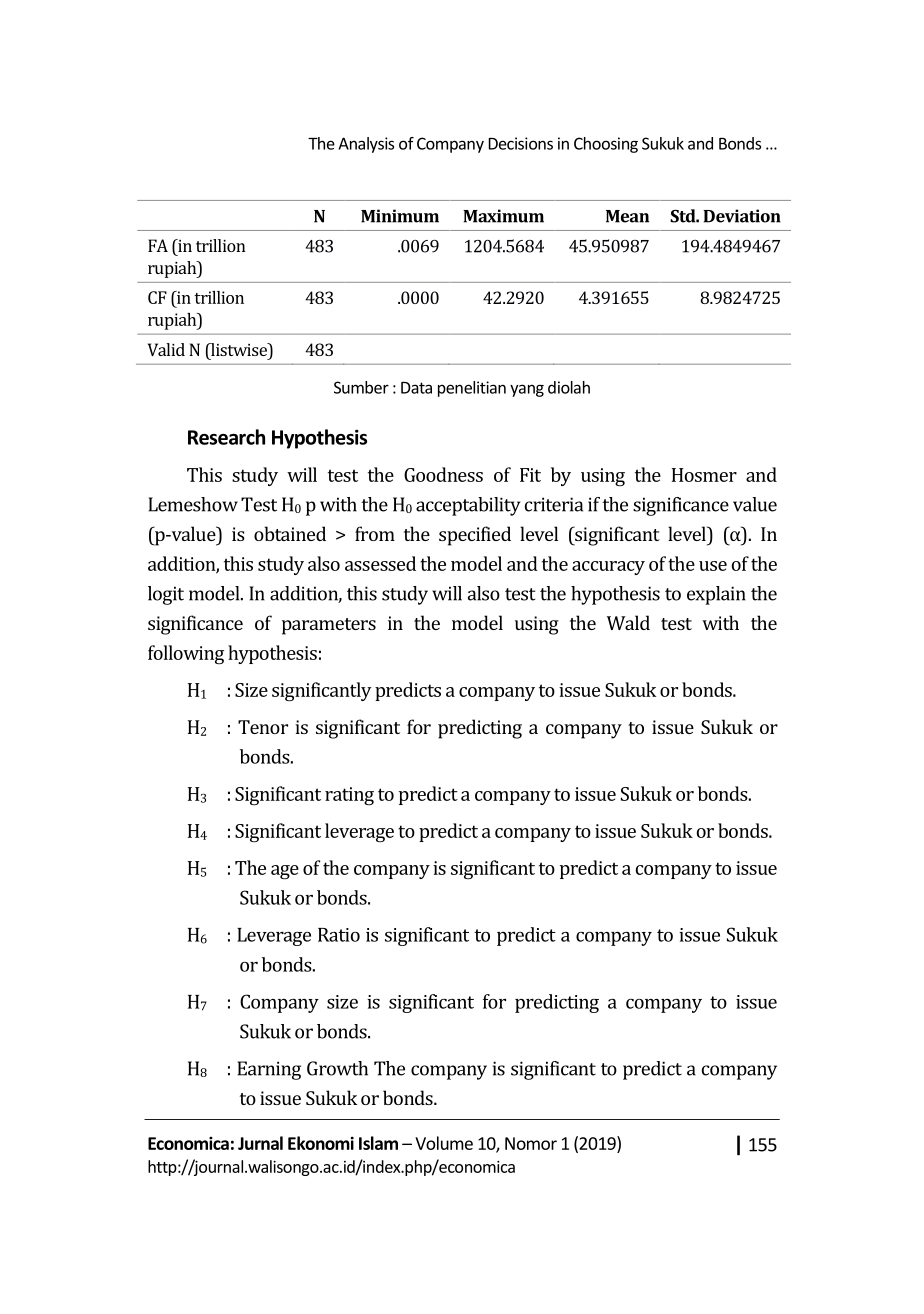  What do you see at coordinates (444, 1143) in the screenshot?
I see `Volume` at bounding box center [444, 1143].
